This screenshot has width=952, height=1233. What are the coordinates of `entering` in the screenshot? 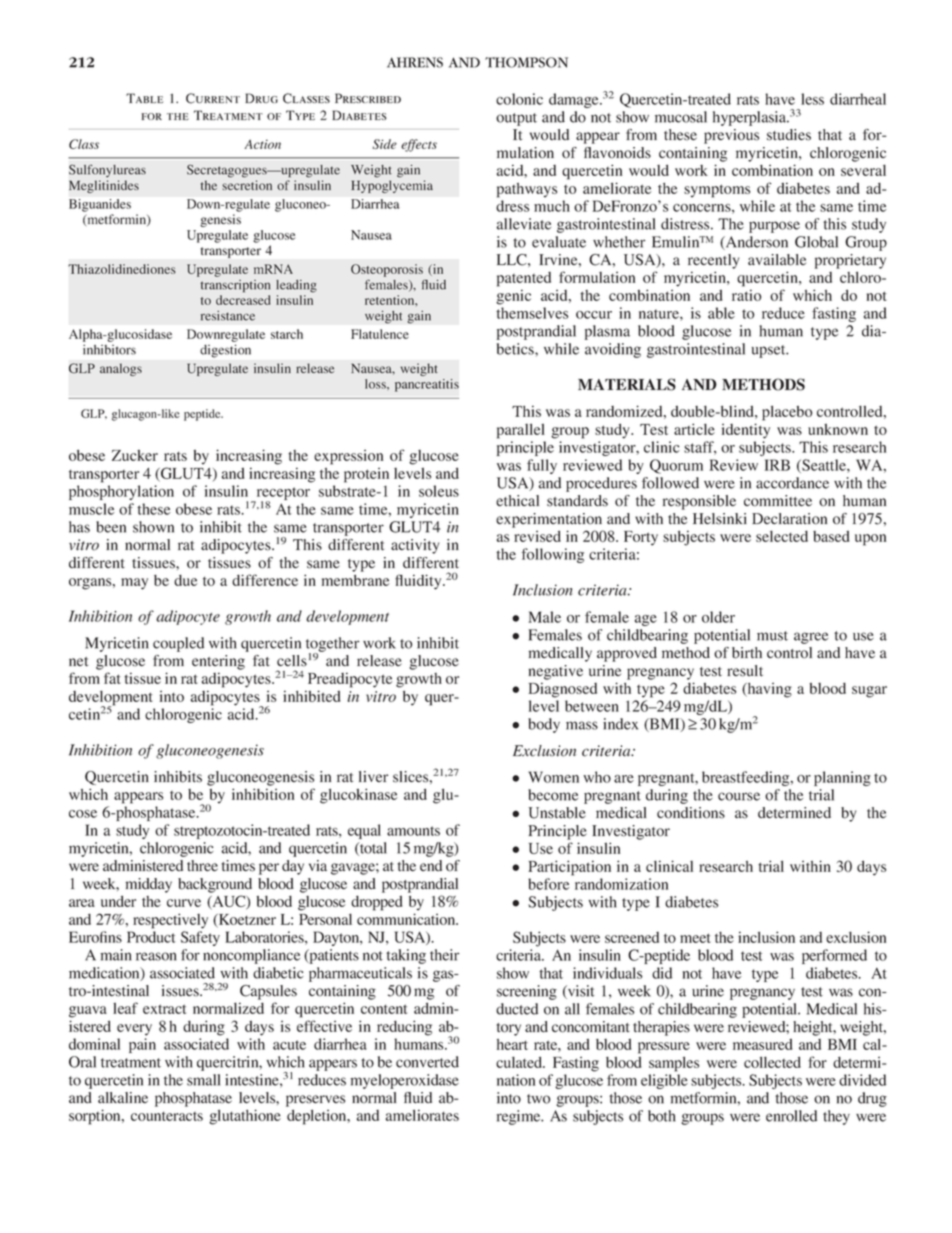 It's located at (218, 662).
